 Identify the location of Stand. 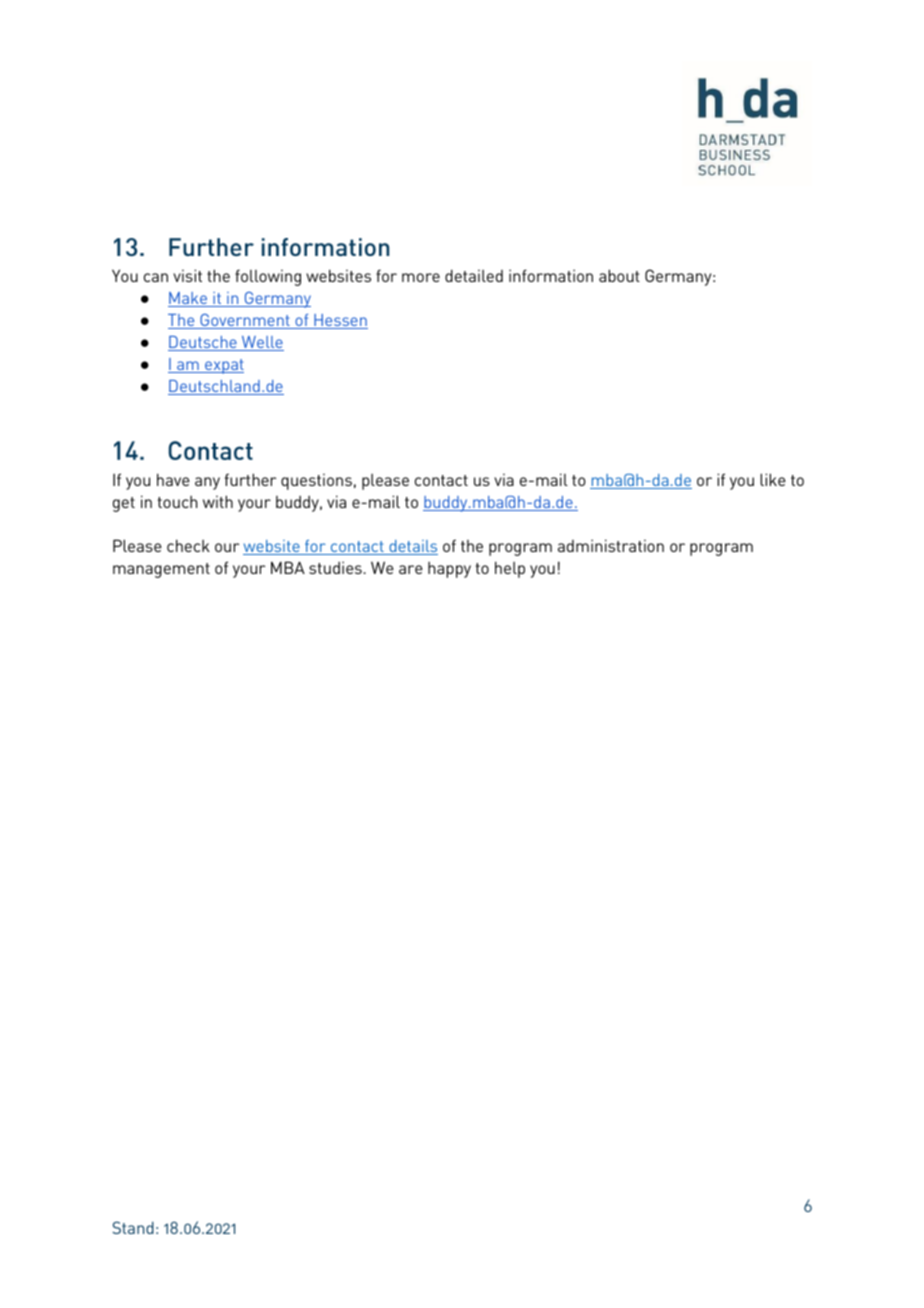
(133, 1227).
